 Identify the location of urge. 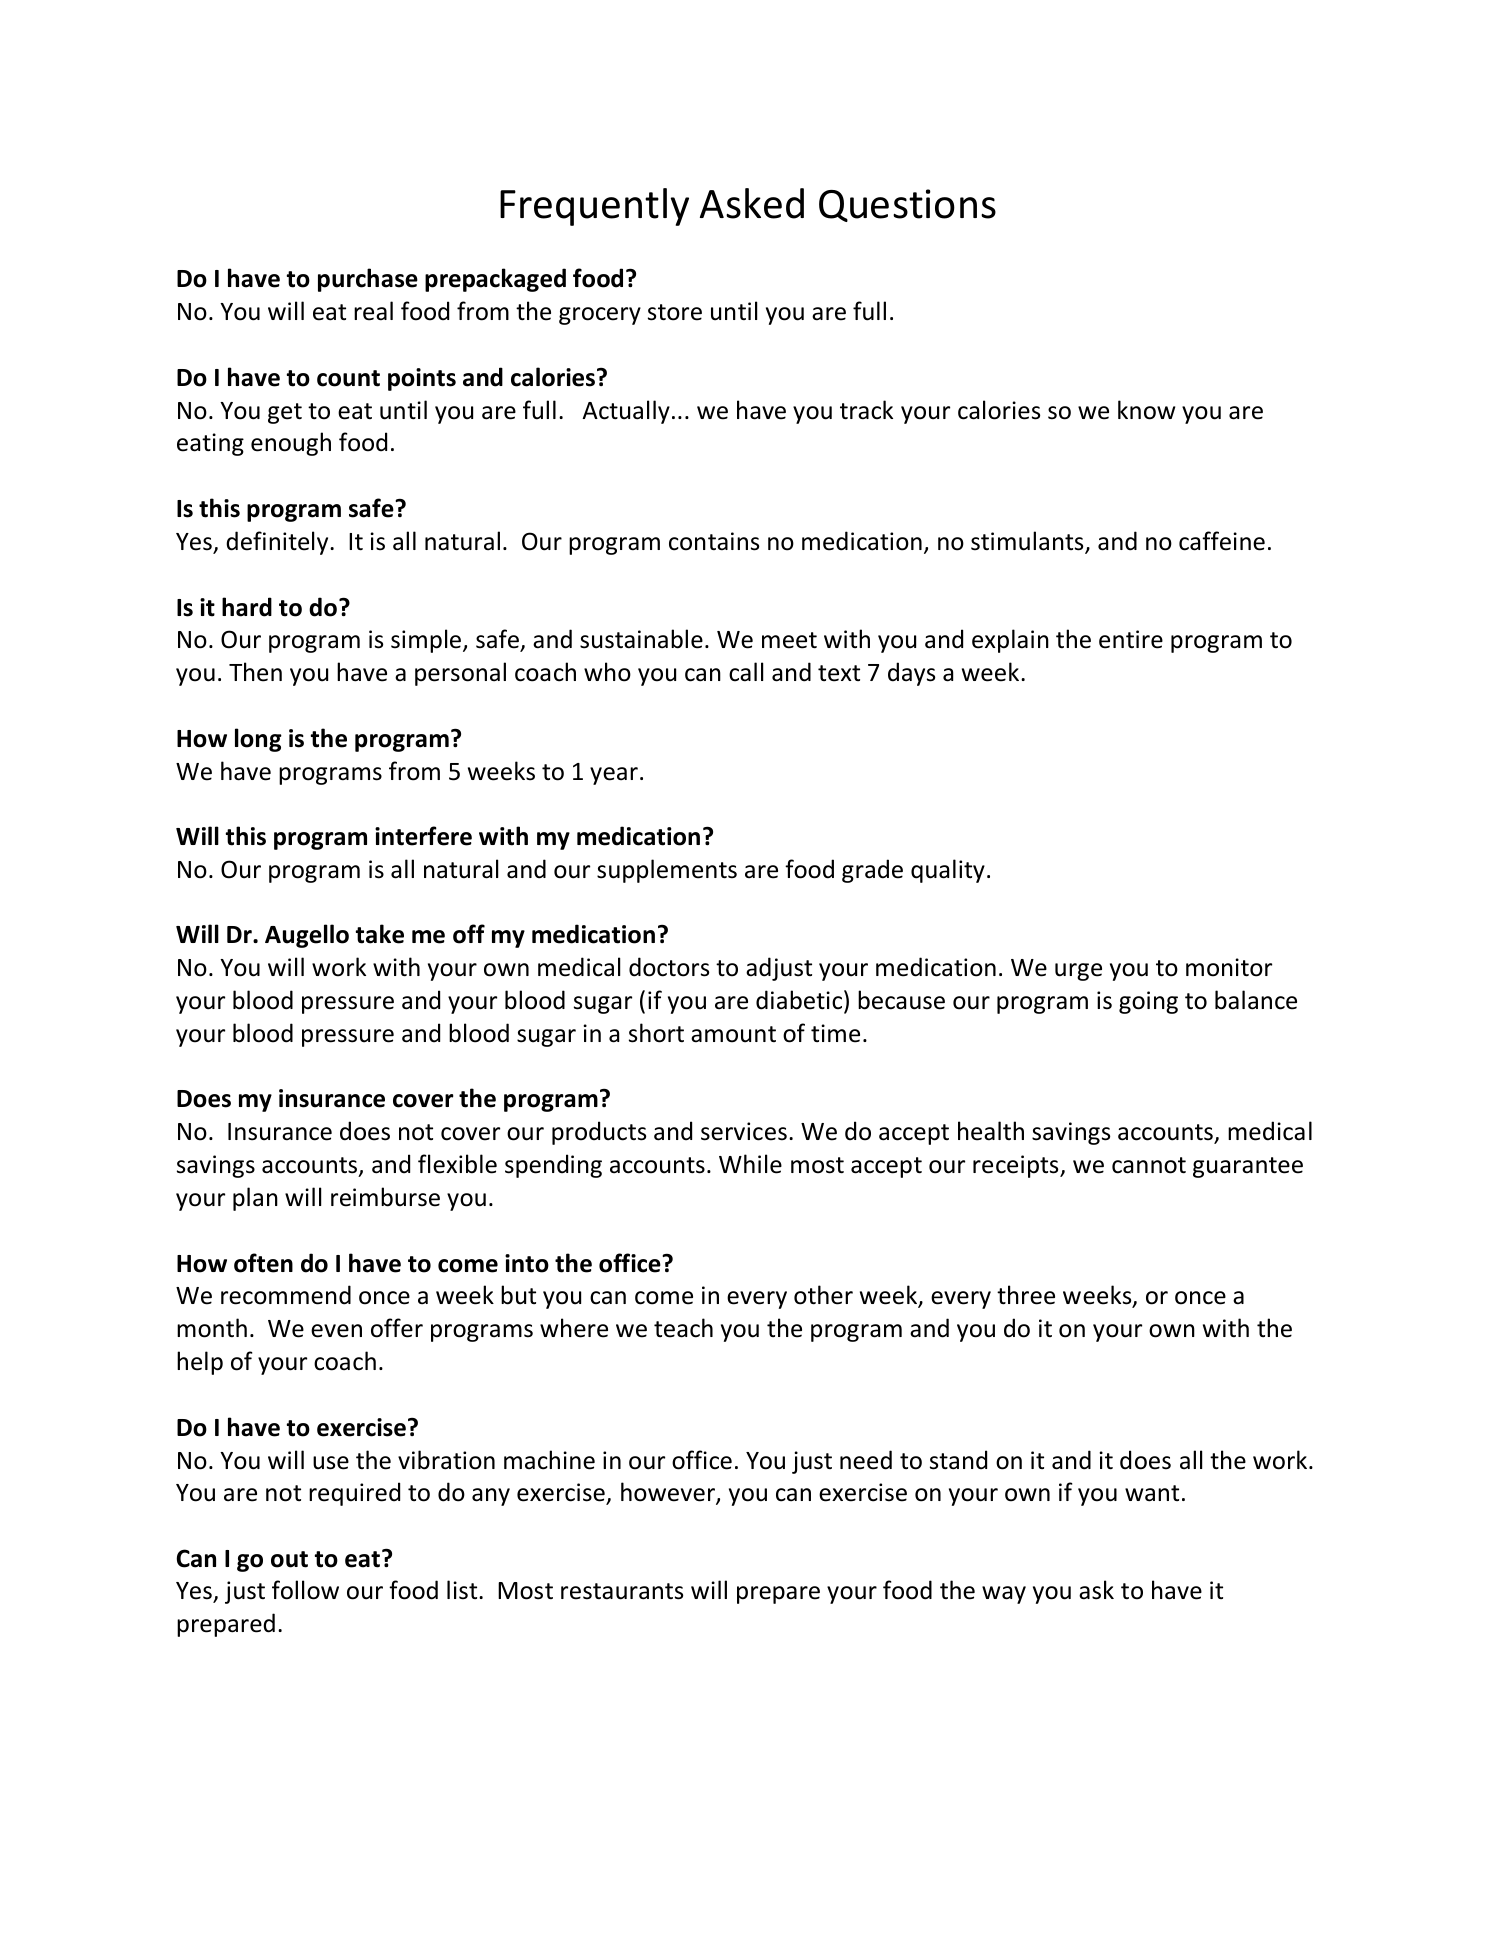
(1078, 972).
